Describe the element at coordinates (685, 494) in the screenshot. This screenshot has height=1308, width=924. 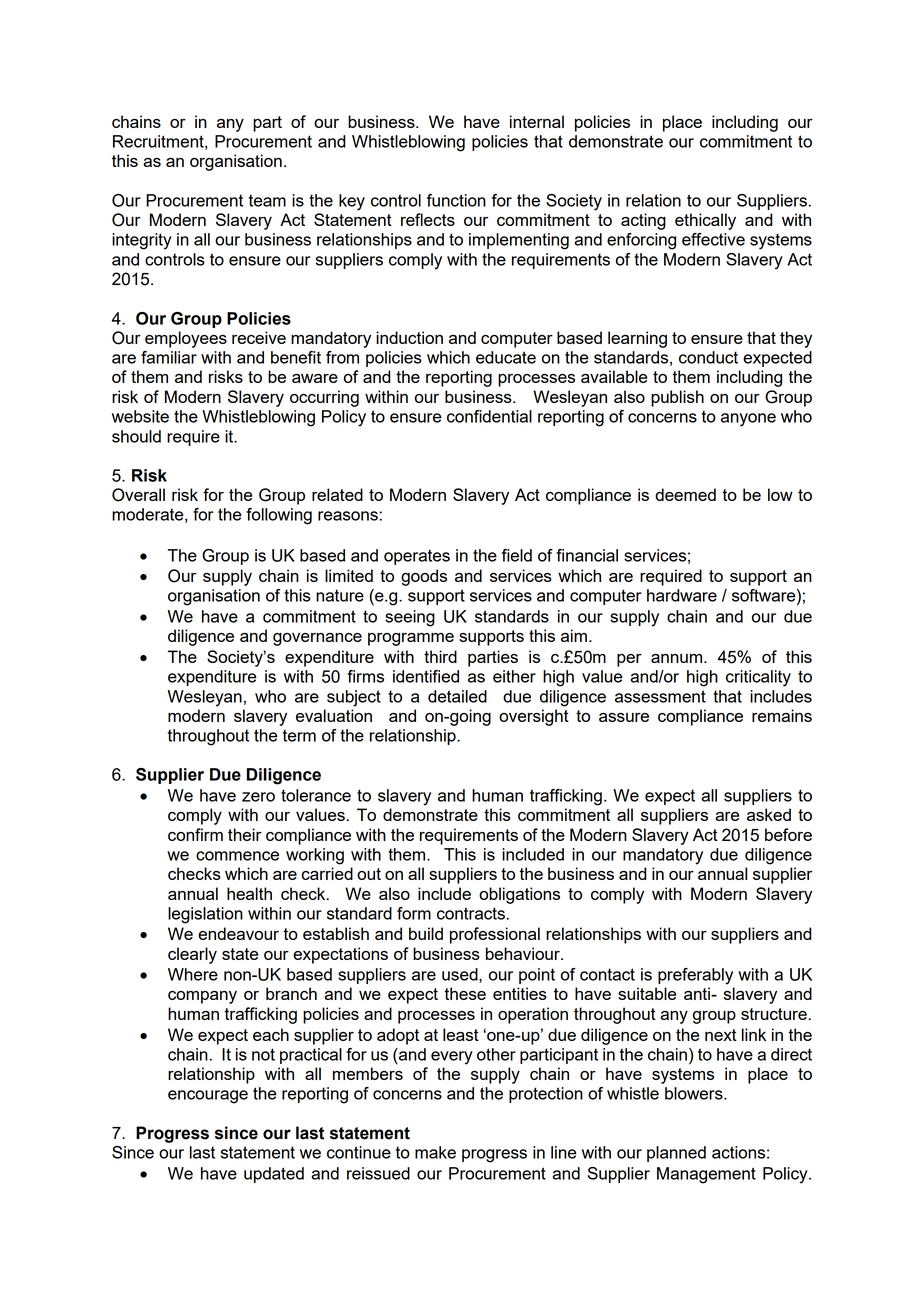
I see `deemed` at that location.
